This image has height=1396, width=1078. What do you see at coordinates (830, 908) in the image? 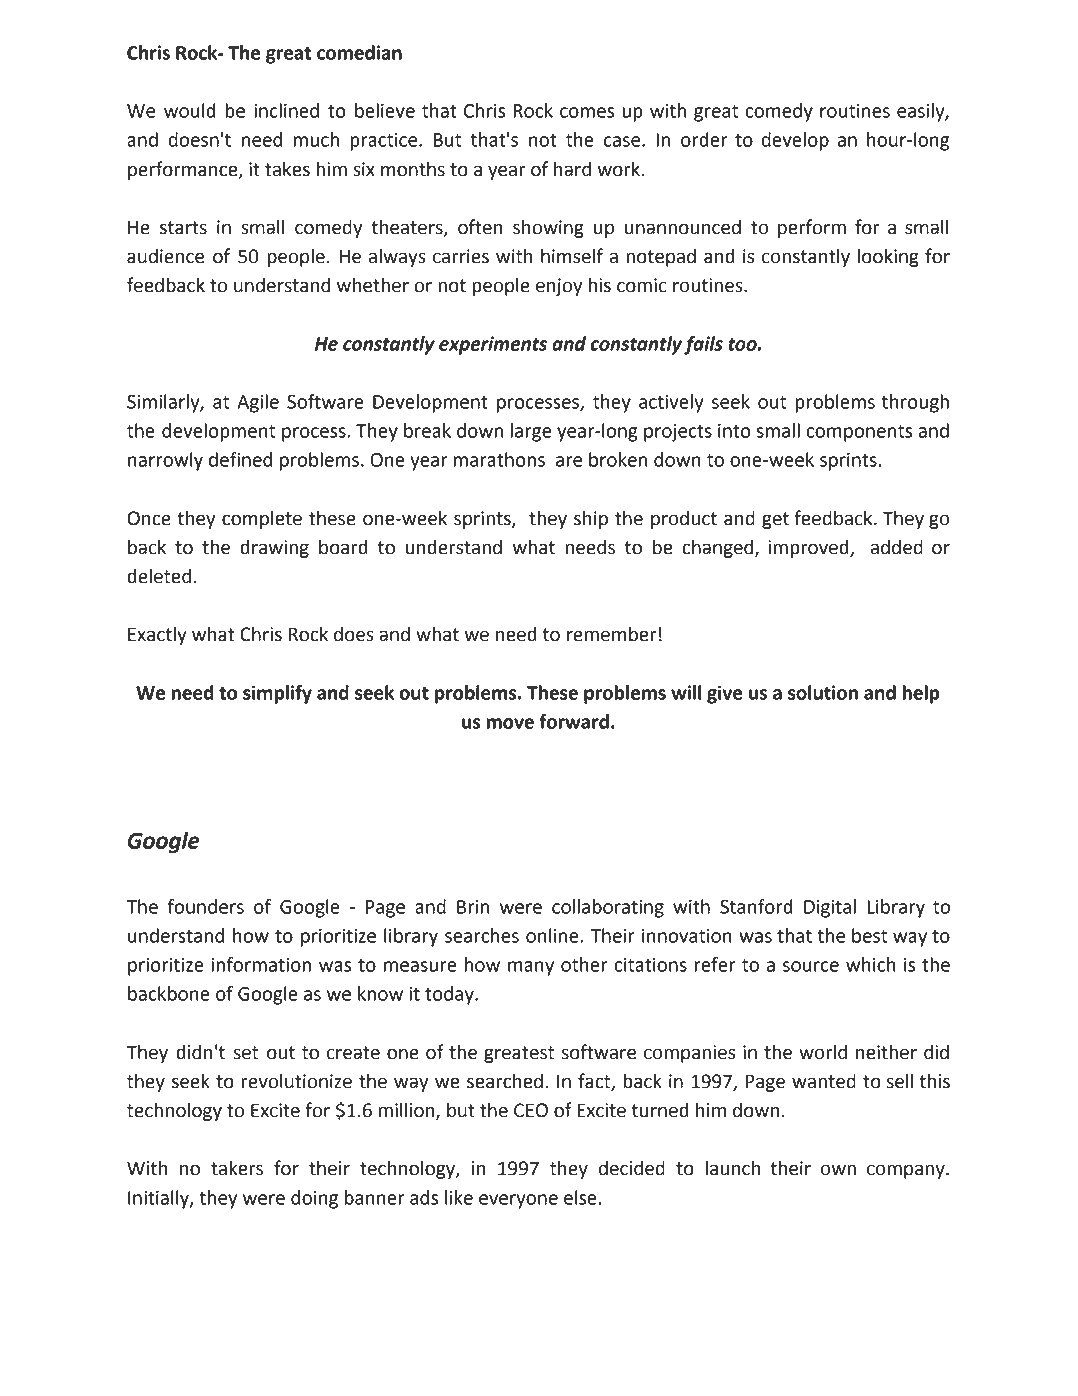
I see `Digital` at bounding box center [830, 908].
